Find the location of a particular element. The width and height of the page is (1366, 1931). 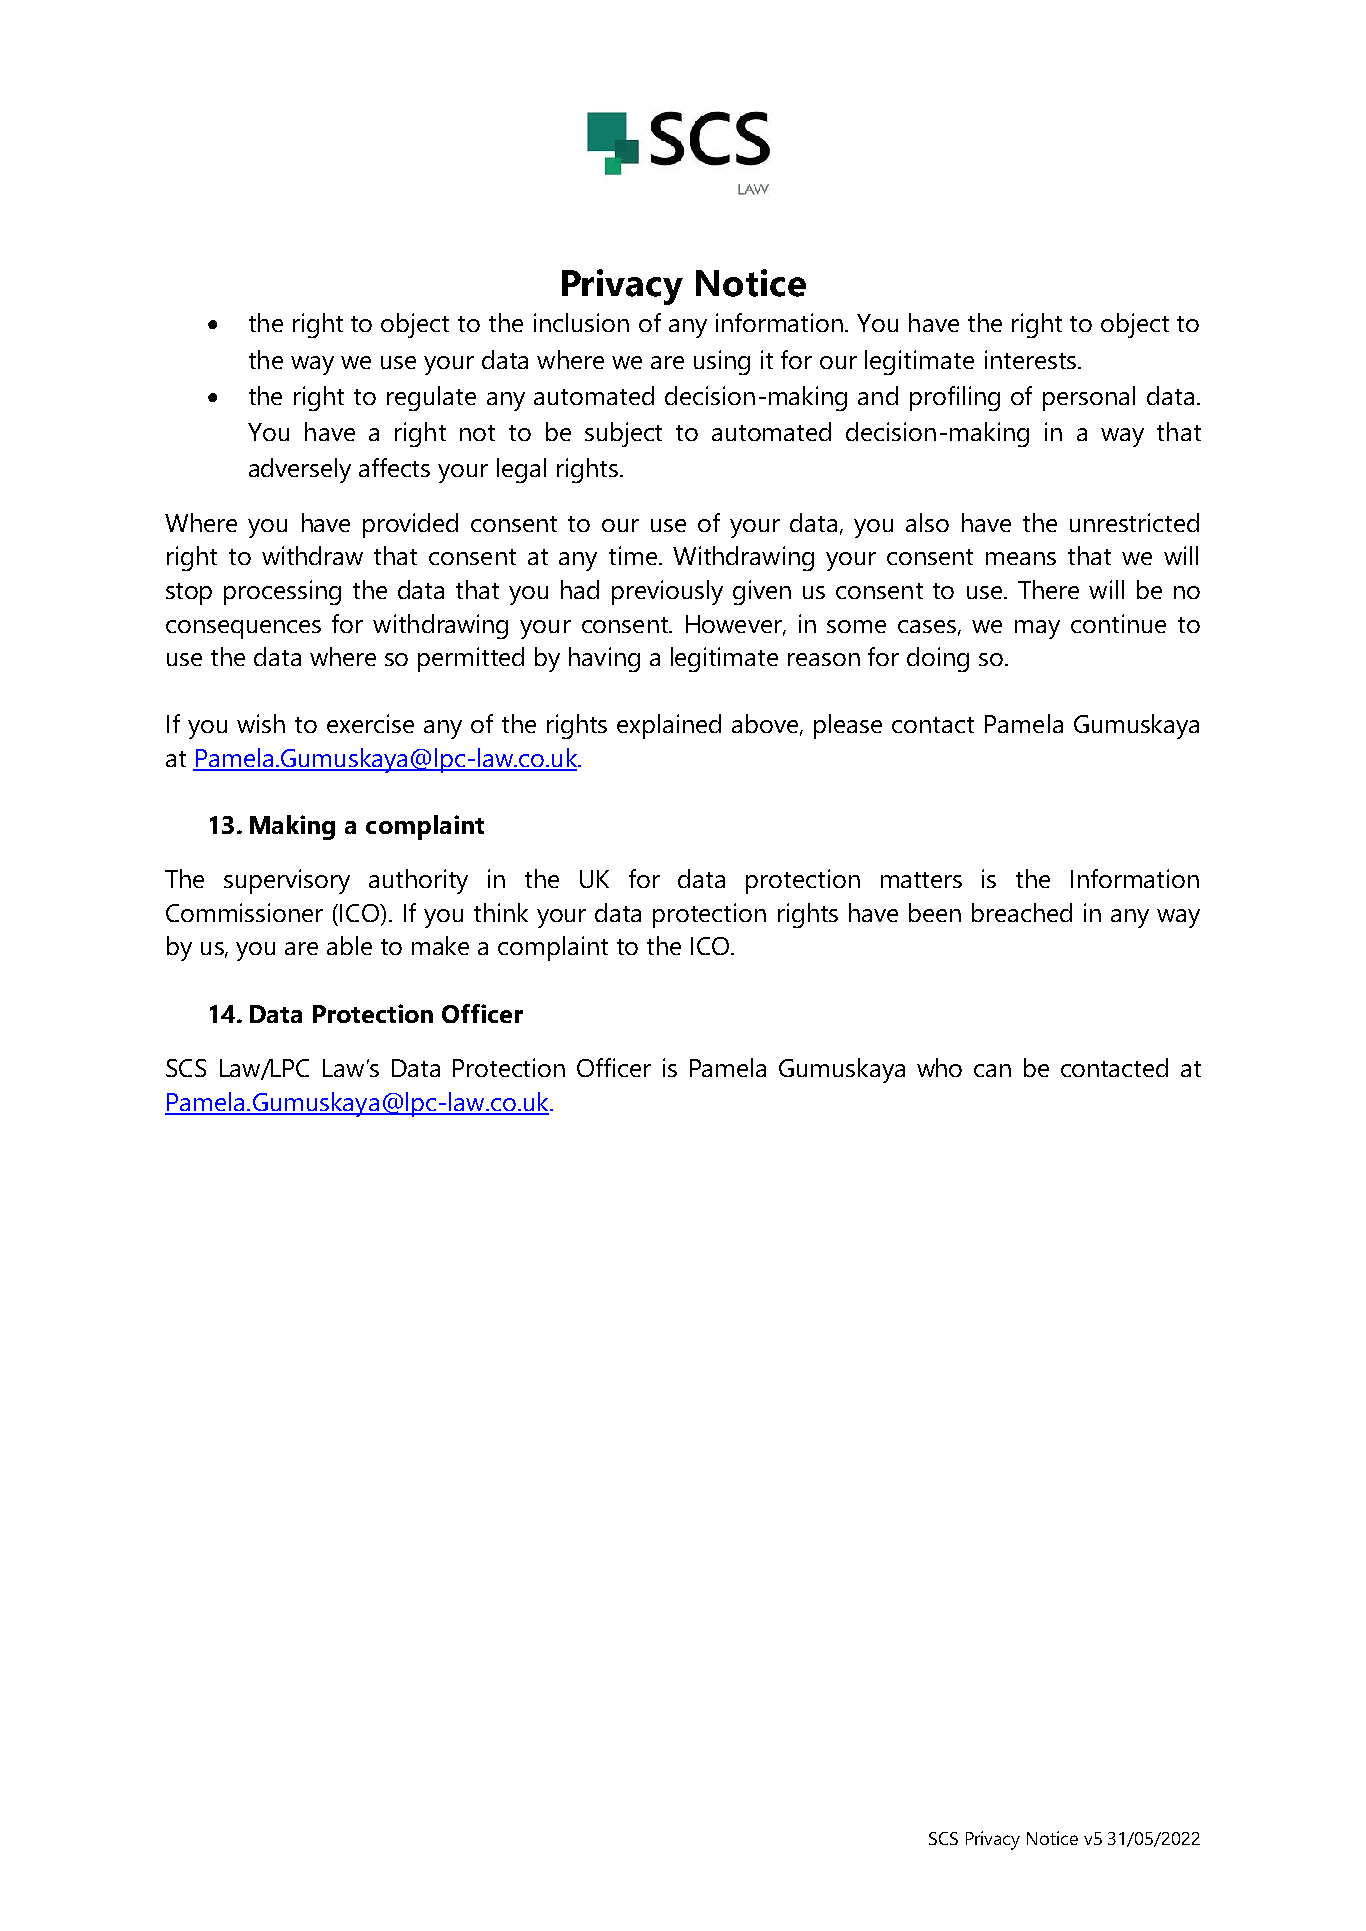

There is located at coordinates (1048, 589).
